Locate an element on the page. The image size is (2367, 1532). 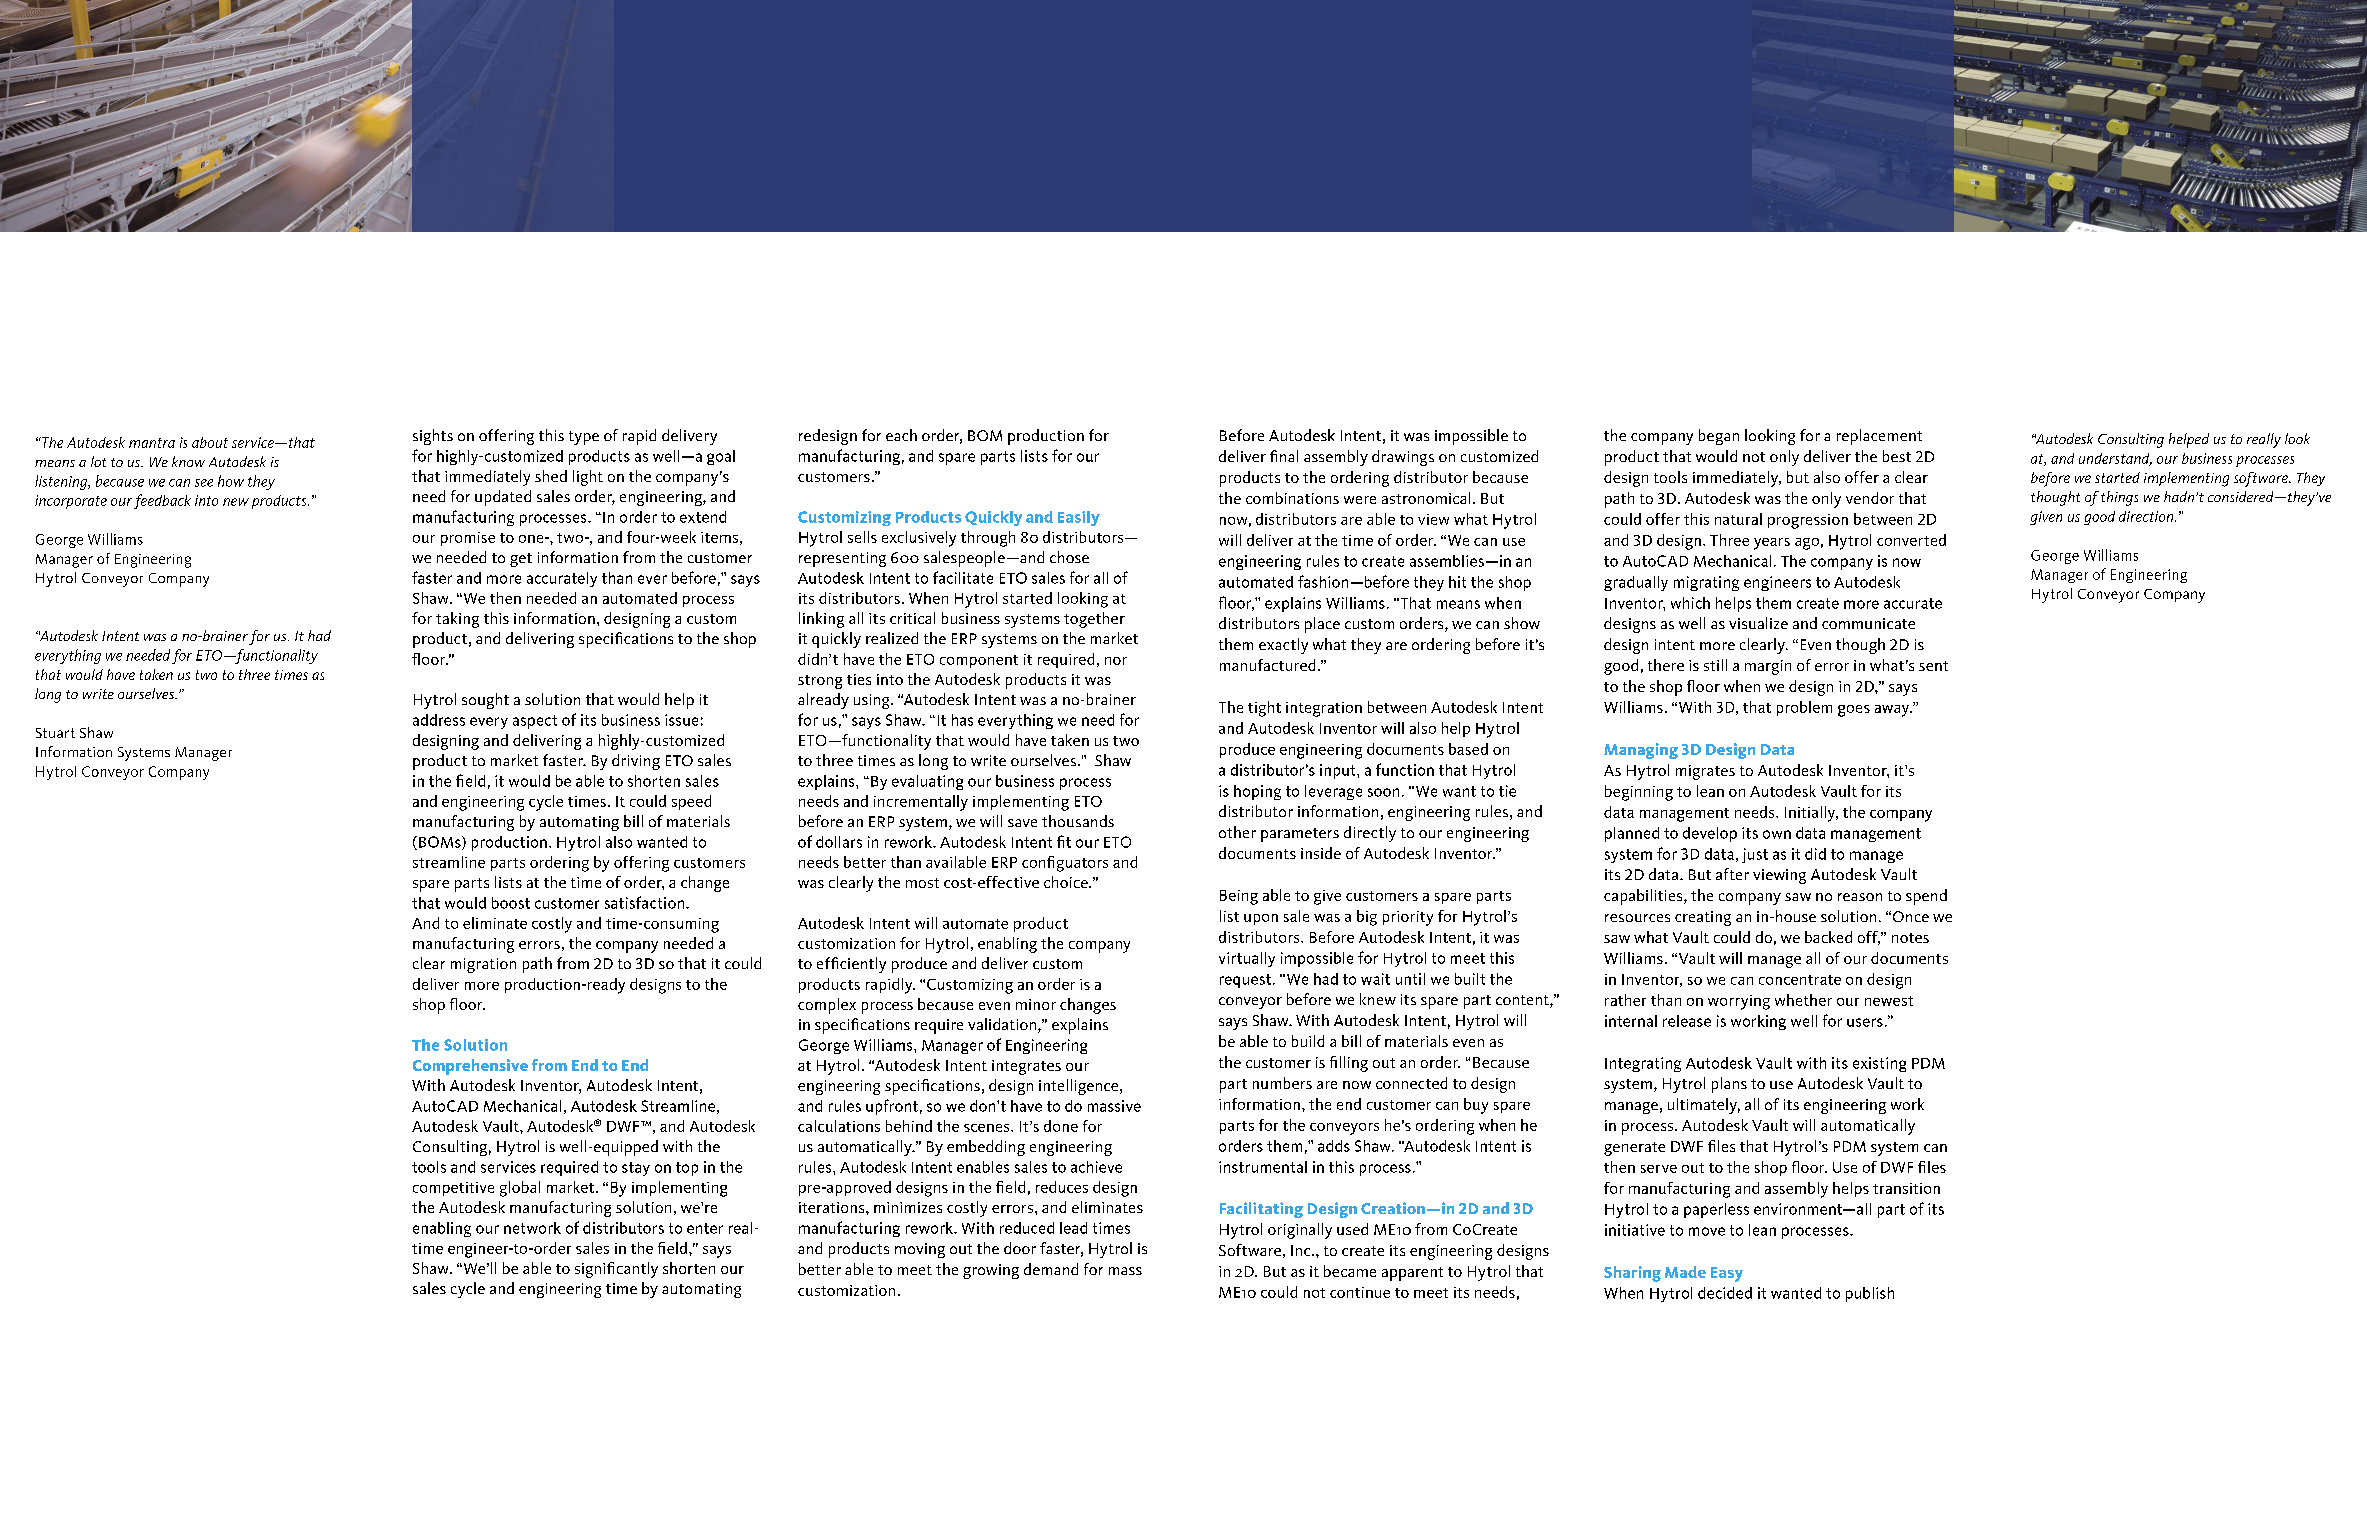
each is located at coordinates (901, 435).
